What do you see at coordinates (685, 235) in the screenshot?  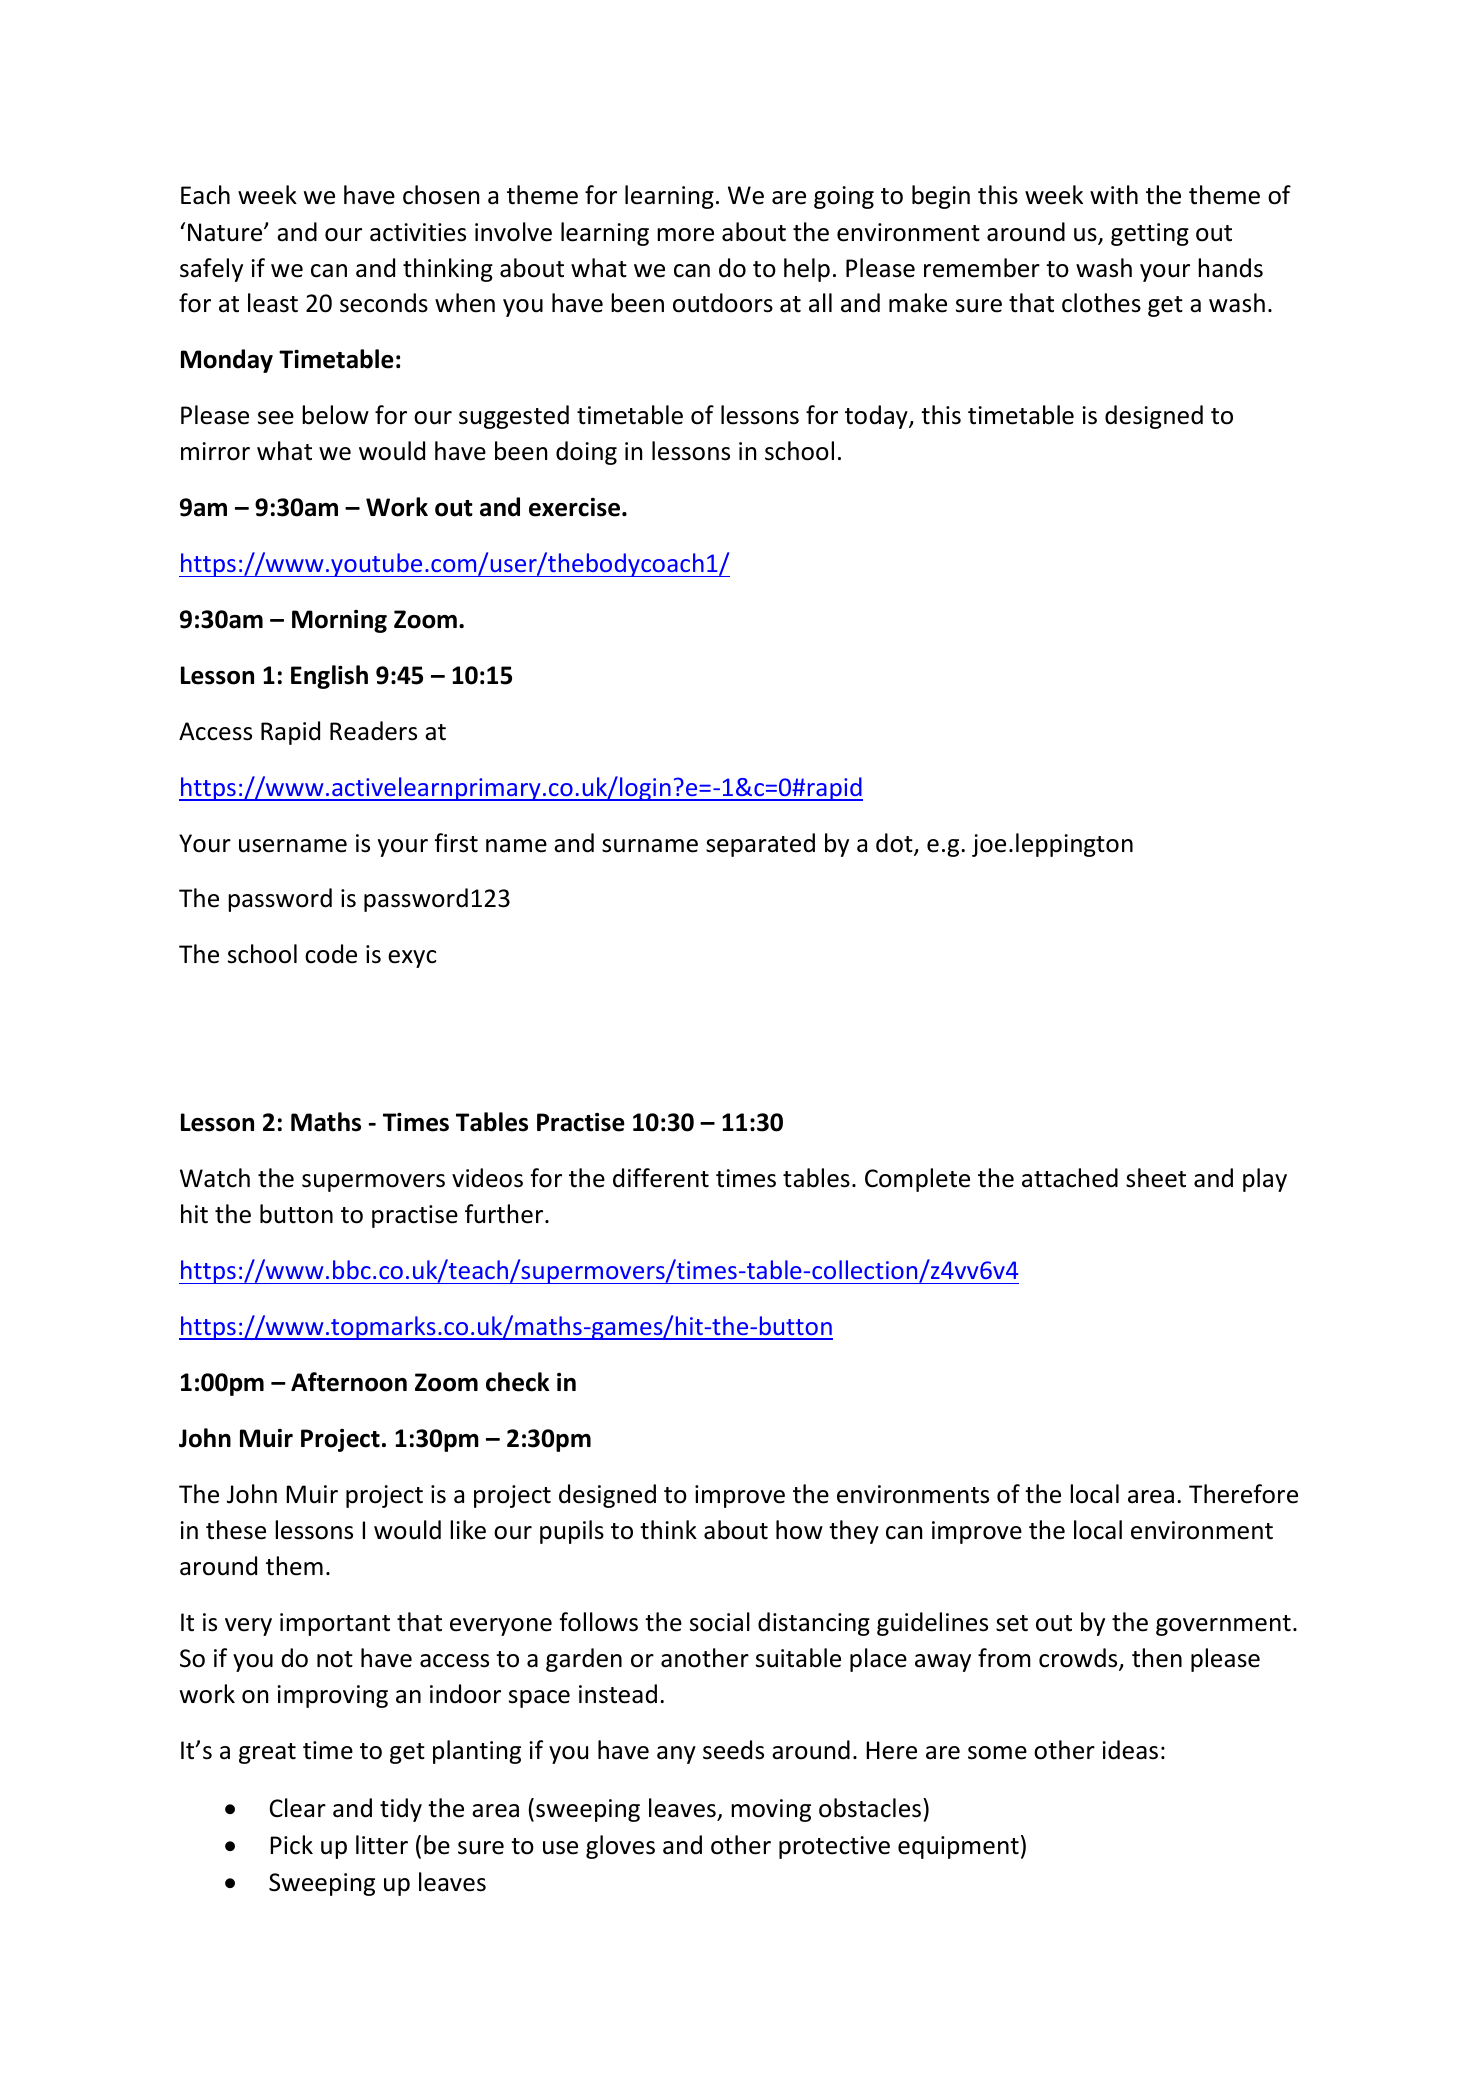 I see `more` at bounding box center [685, 235].
